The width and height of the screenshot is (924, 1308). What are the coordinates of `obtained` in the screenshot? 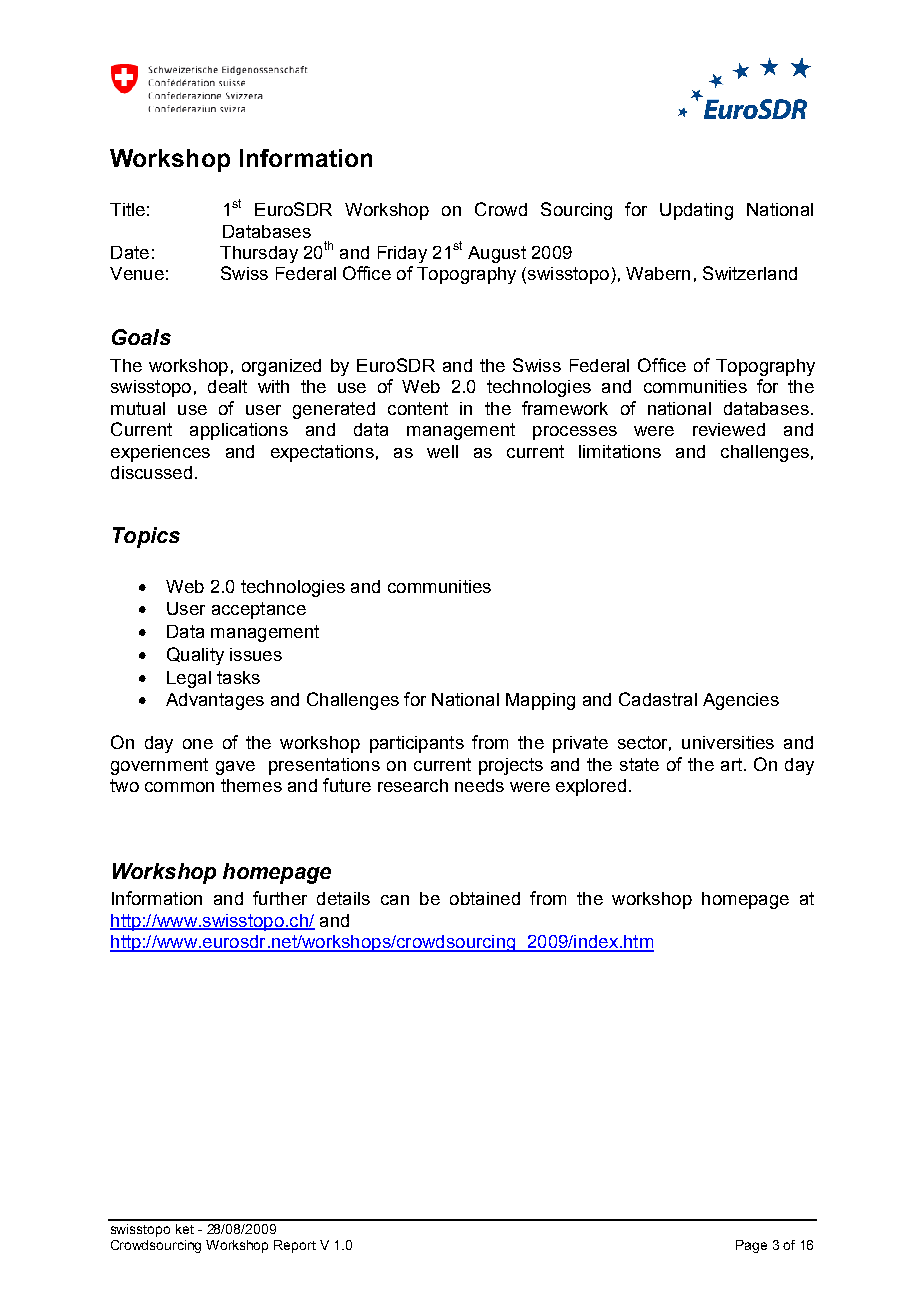 It's located at (485, 898).
